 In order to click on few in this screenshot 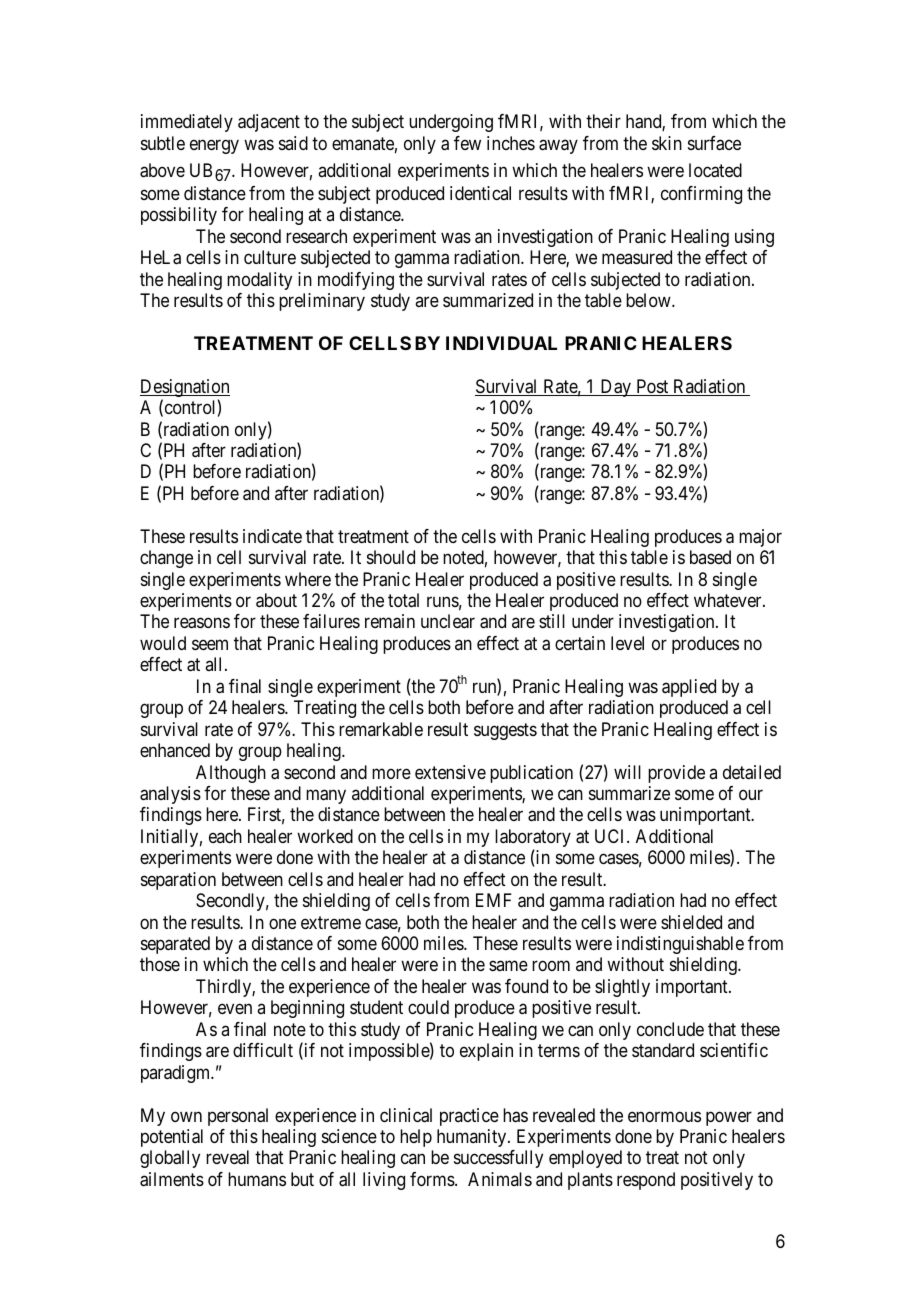, I will do `click(467, 143)`.
